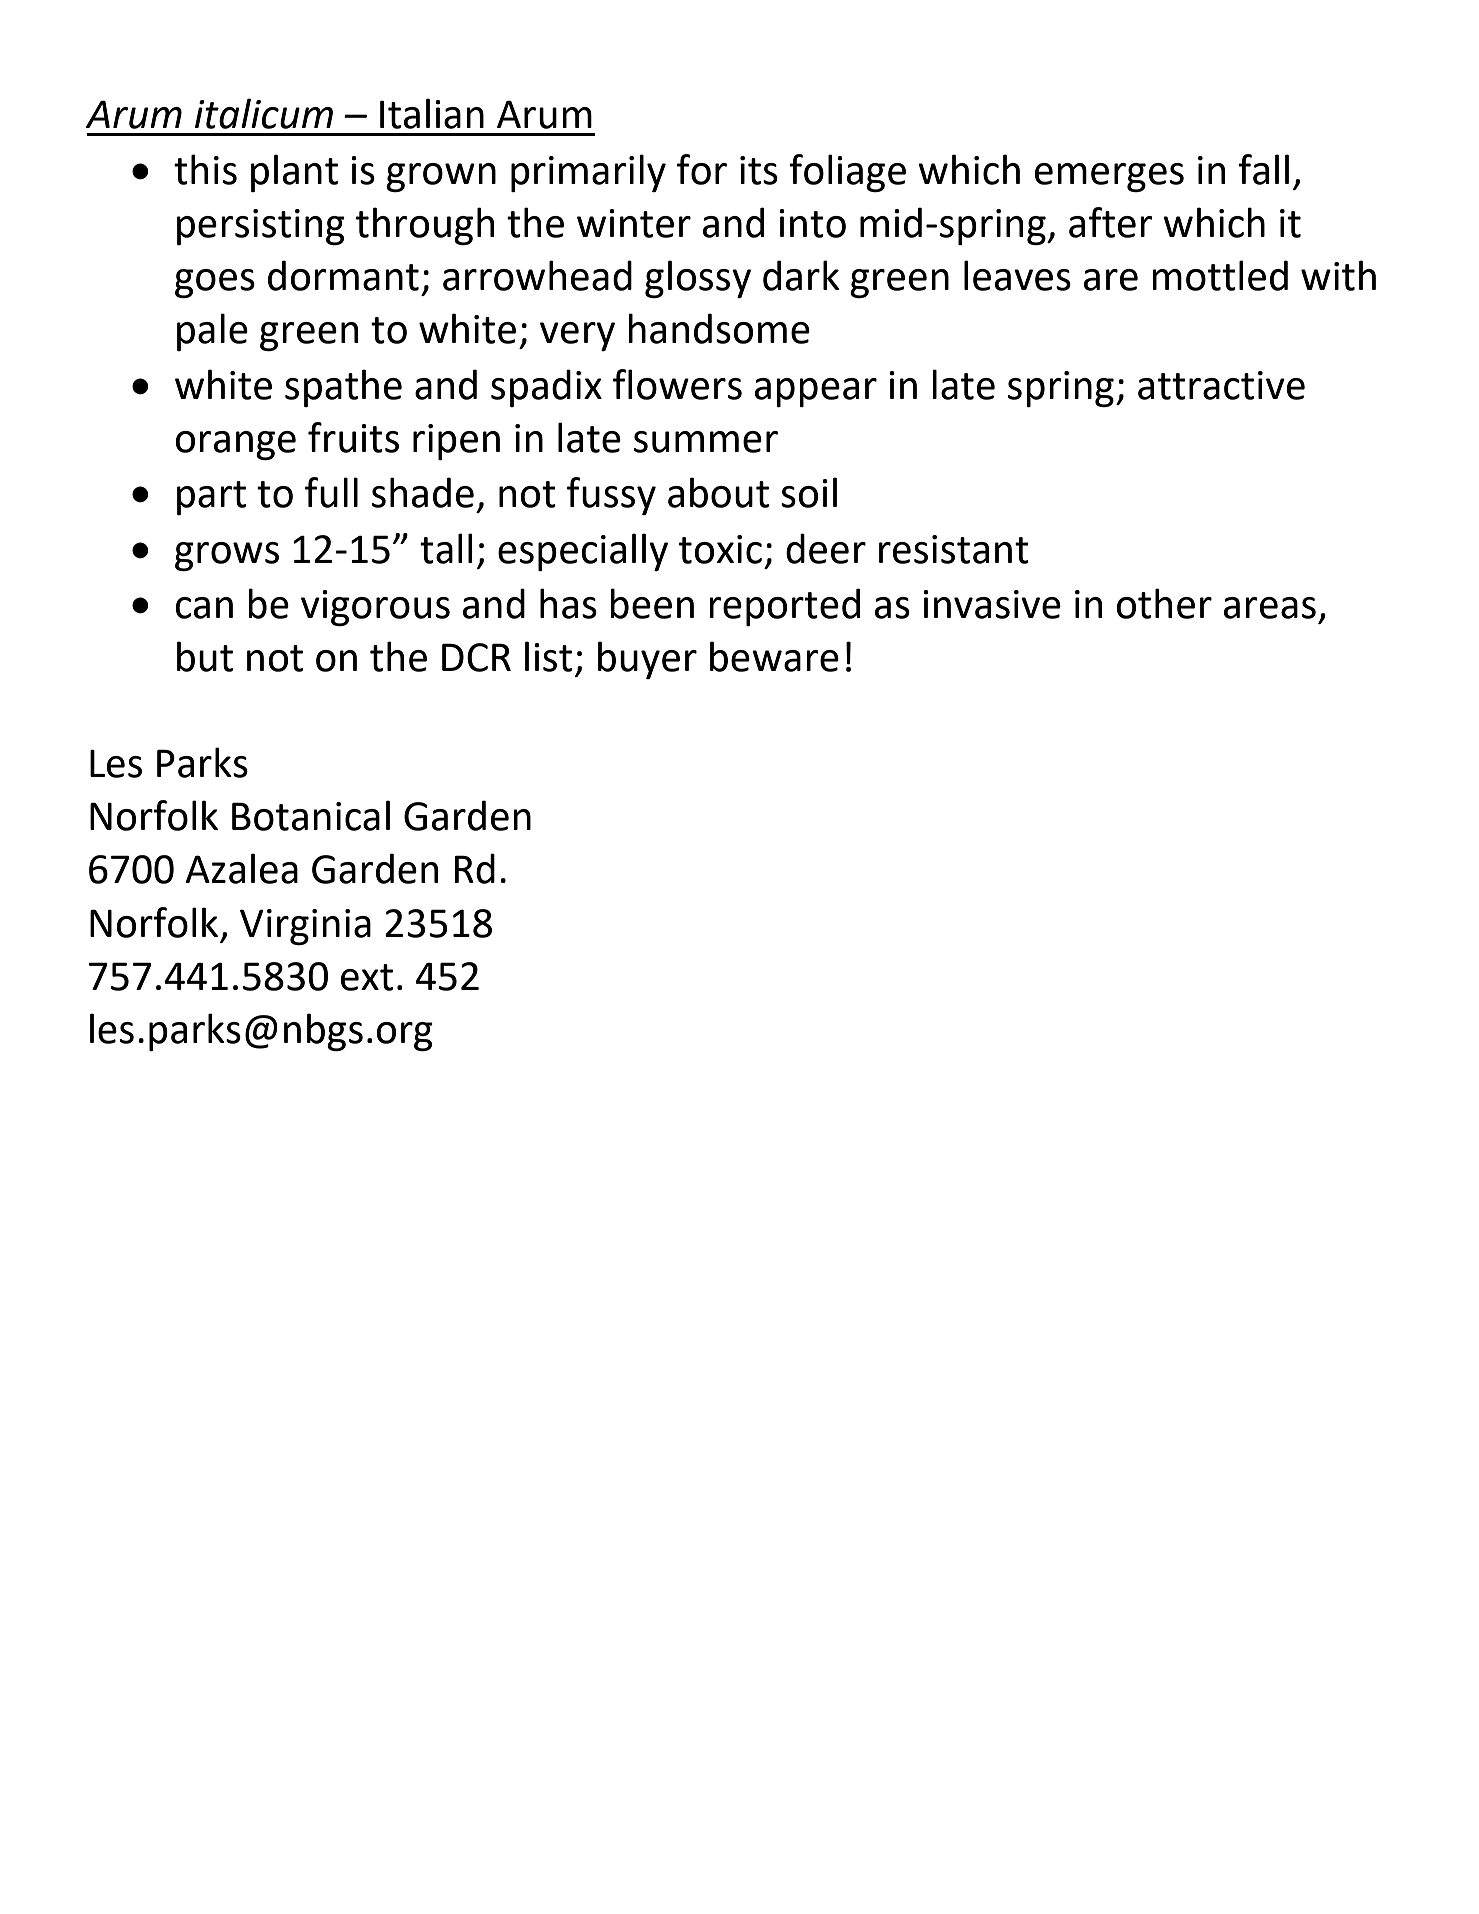  What do you see at coordinates (367, 977) in the document?
I see `ext` at bounding box center [367, 977].
